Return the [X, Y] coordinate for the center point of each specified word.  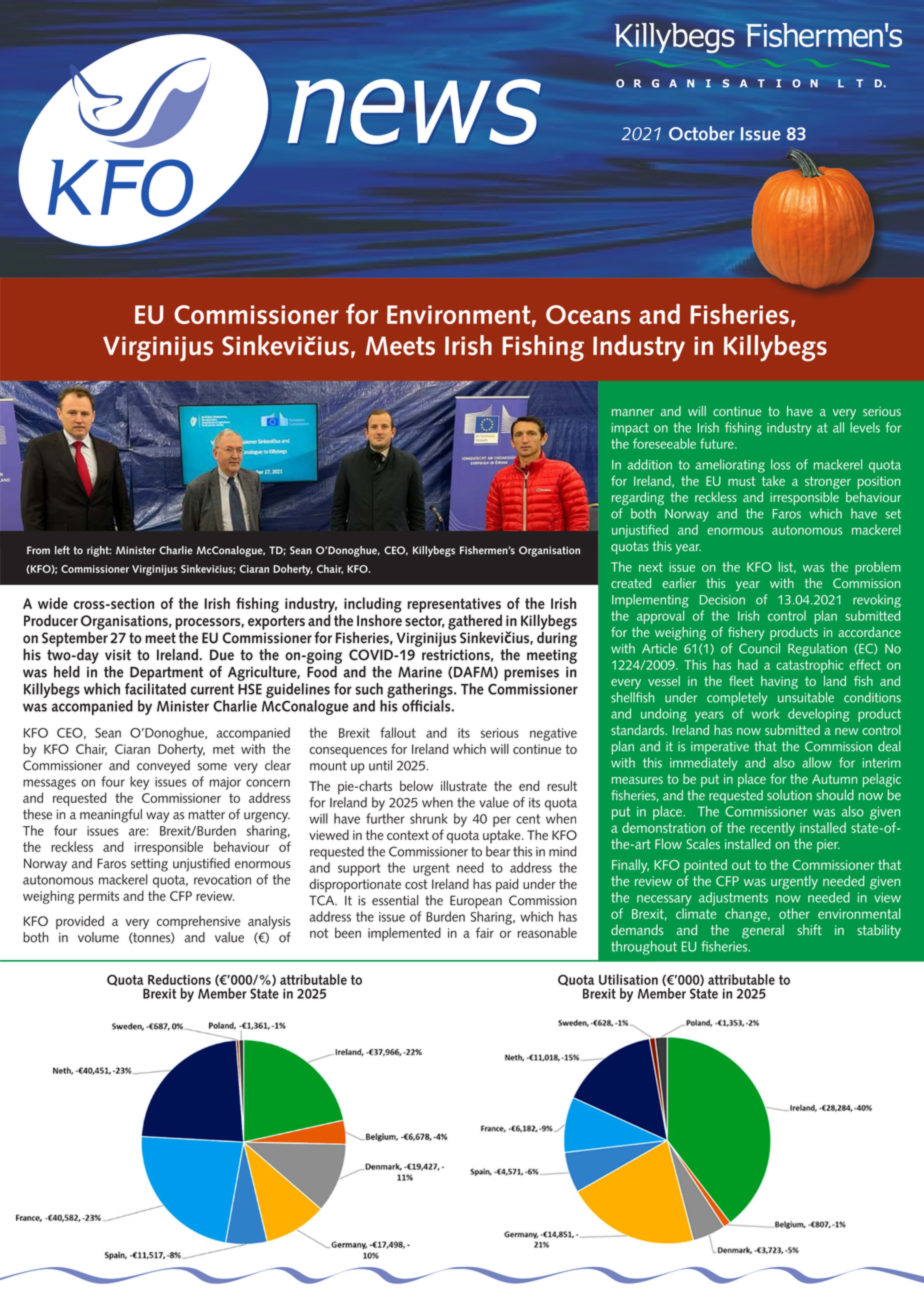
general [763, 931]
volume [98, 937]
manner [633, 412]
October [702, 133]
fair [485, 932]
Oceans [588, 314]
